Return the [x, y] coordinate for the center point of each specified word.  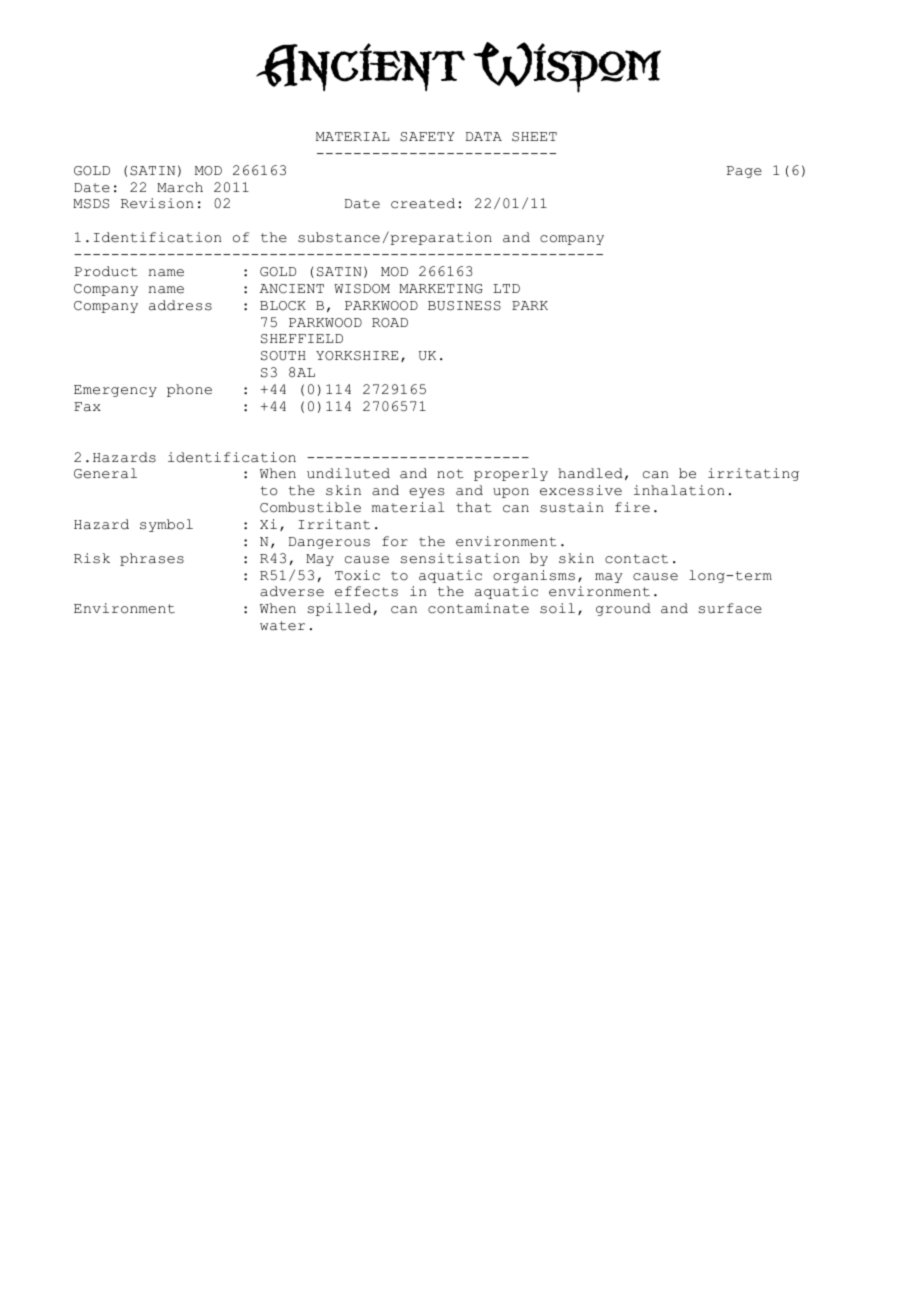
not [450, 474]
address [180, 305]
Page [744, 172]
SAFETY [427, 137]
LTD [506, 288]
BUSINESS [464, 306]
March [180, 187]
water [282, 626]
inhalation [679, 490]
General [105, 473]
